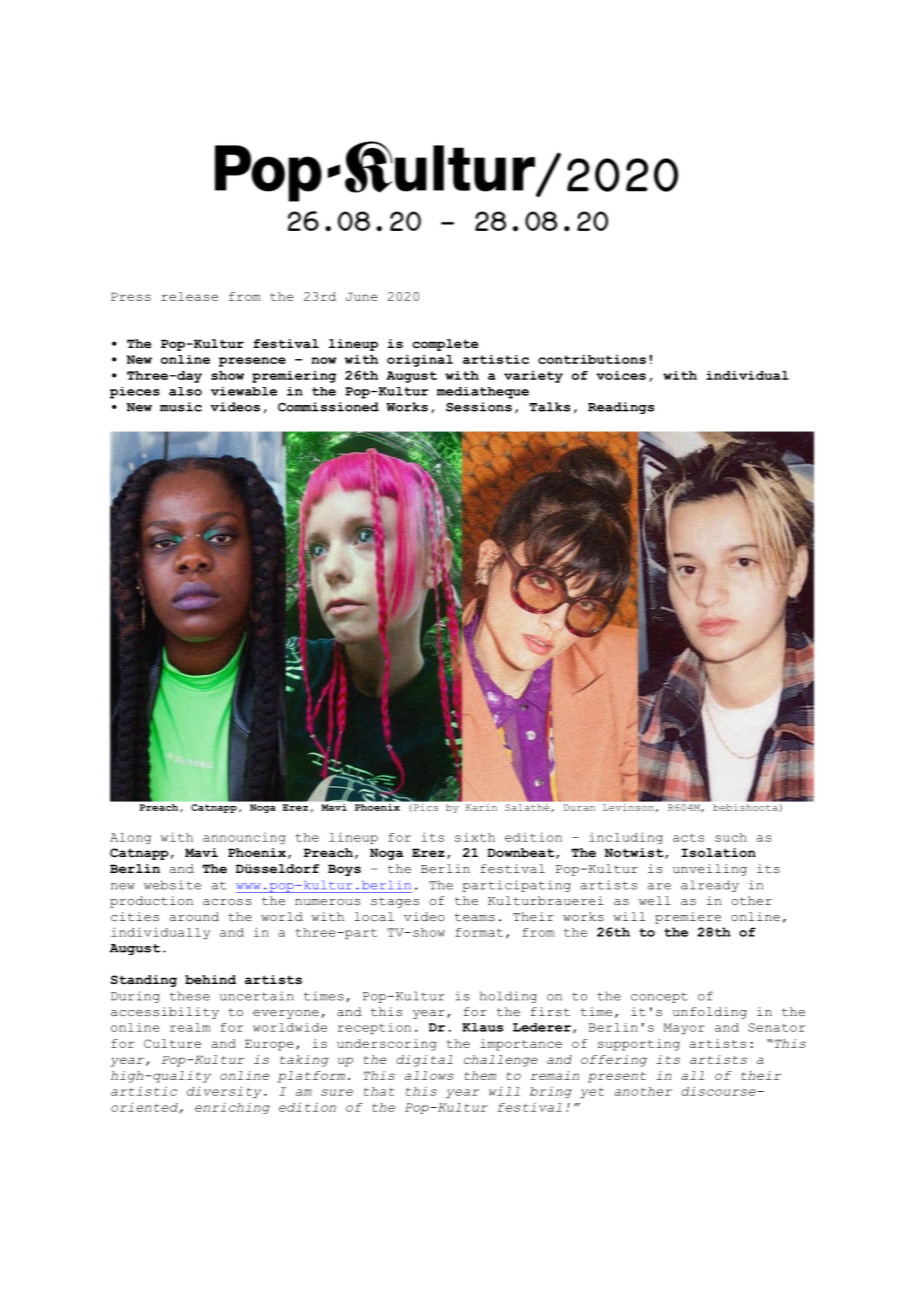 This screenshot has width=924, height=1309. Describe the element at coordinates (479, 407) in the screenshot. I see `Sessions` at that location.
